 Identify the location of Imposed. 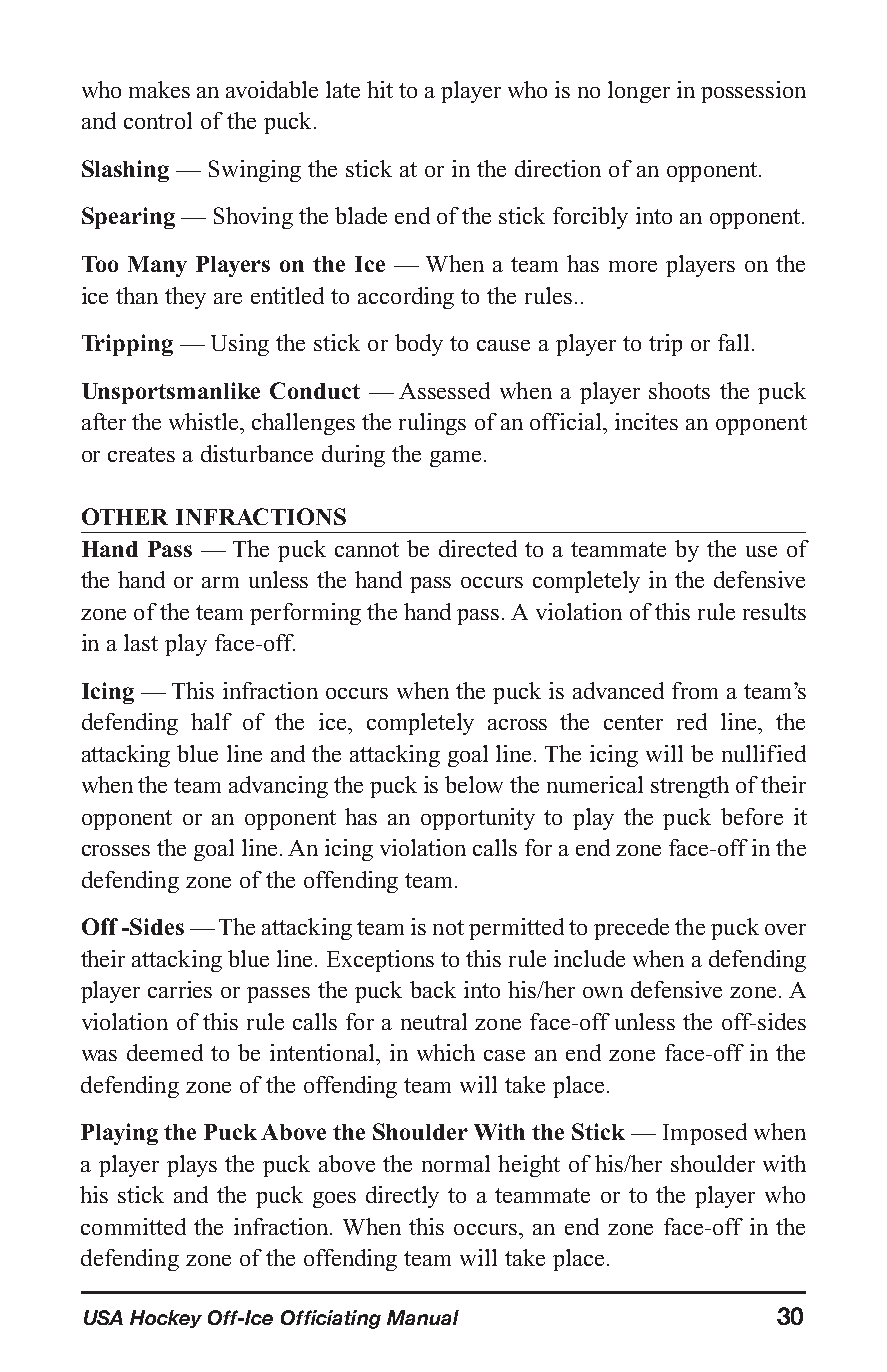
(705, 1134).
